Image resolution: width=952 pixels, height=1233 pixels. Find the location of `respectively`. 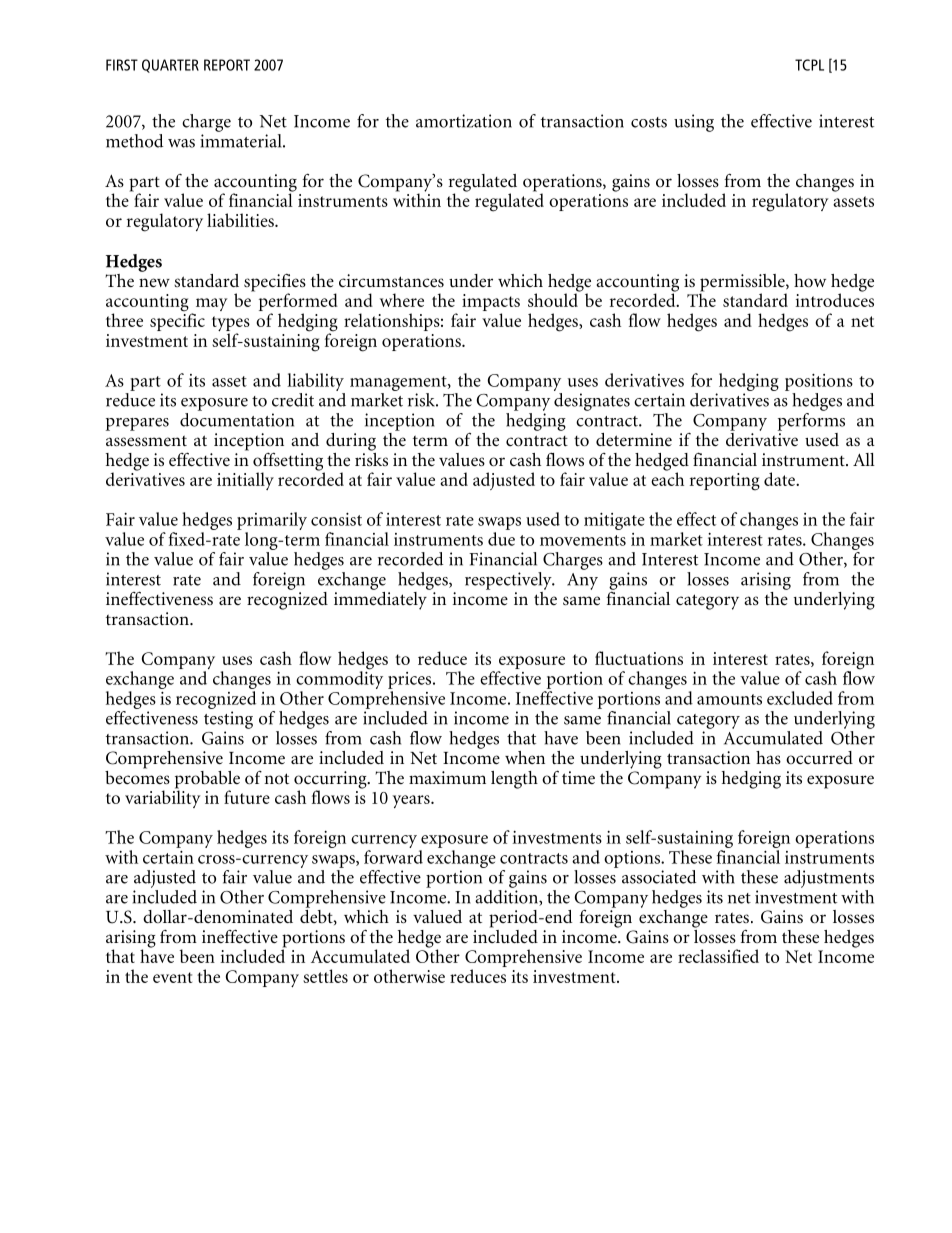

respectively is located at coordinates (509, 581).
